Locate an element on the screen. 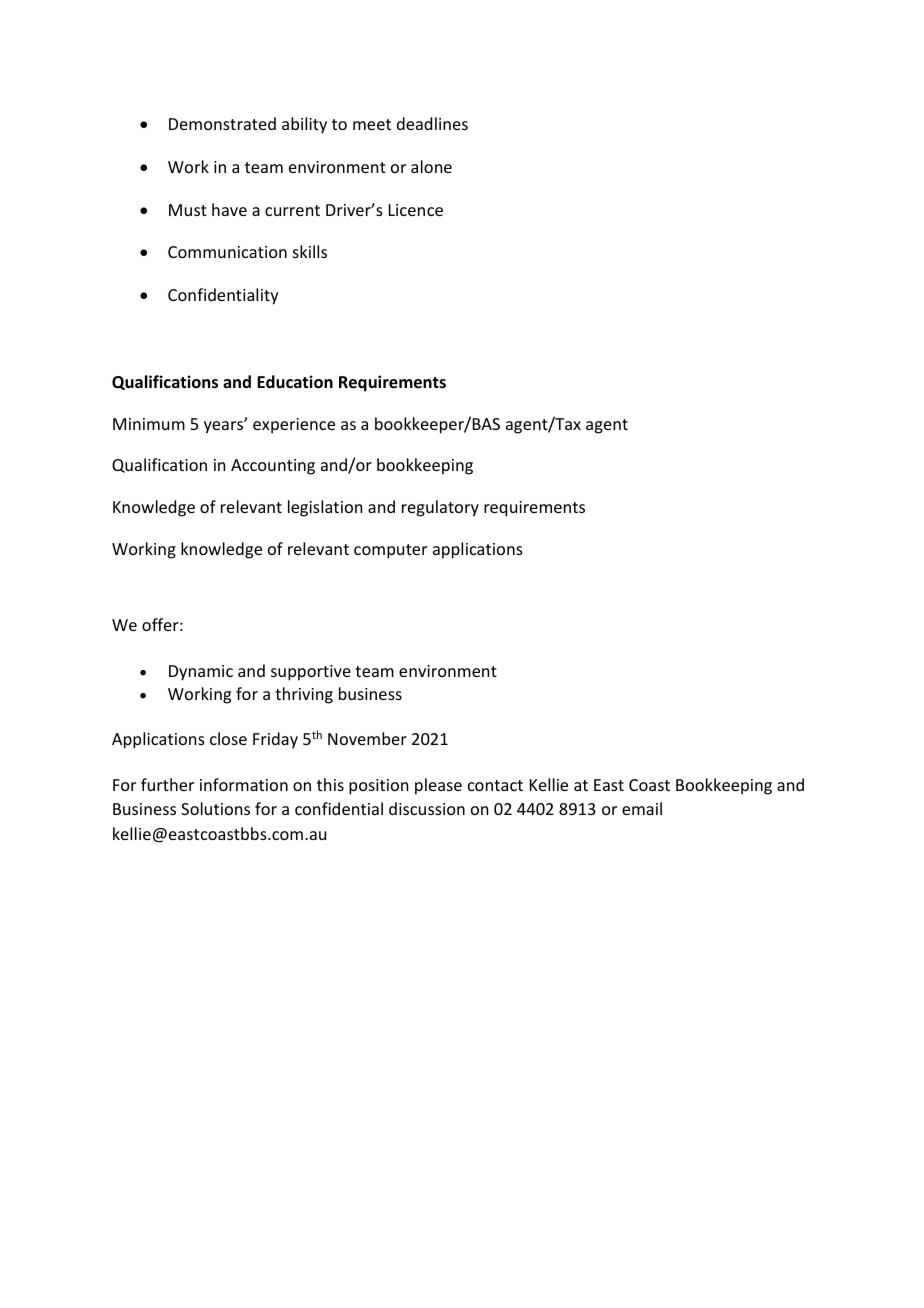 The height and width of the screenshot is (1308, 924). position is located at coordinates (378, 787).
